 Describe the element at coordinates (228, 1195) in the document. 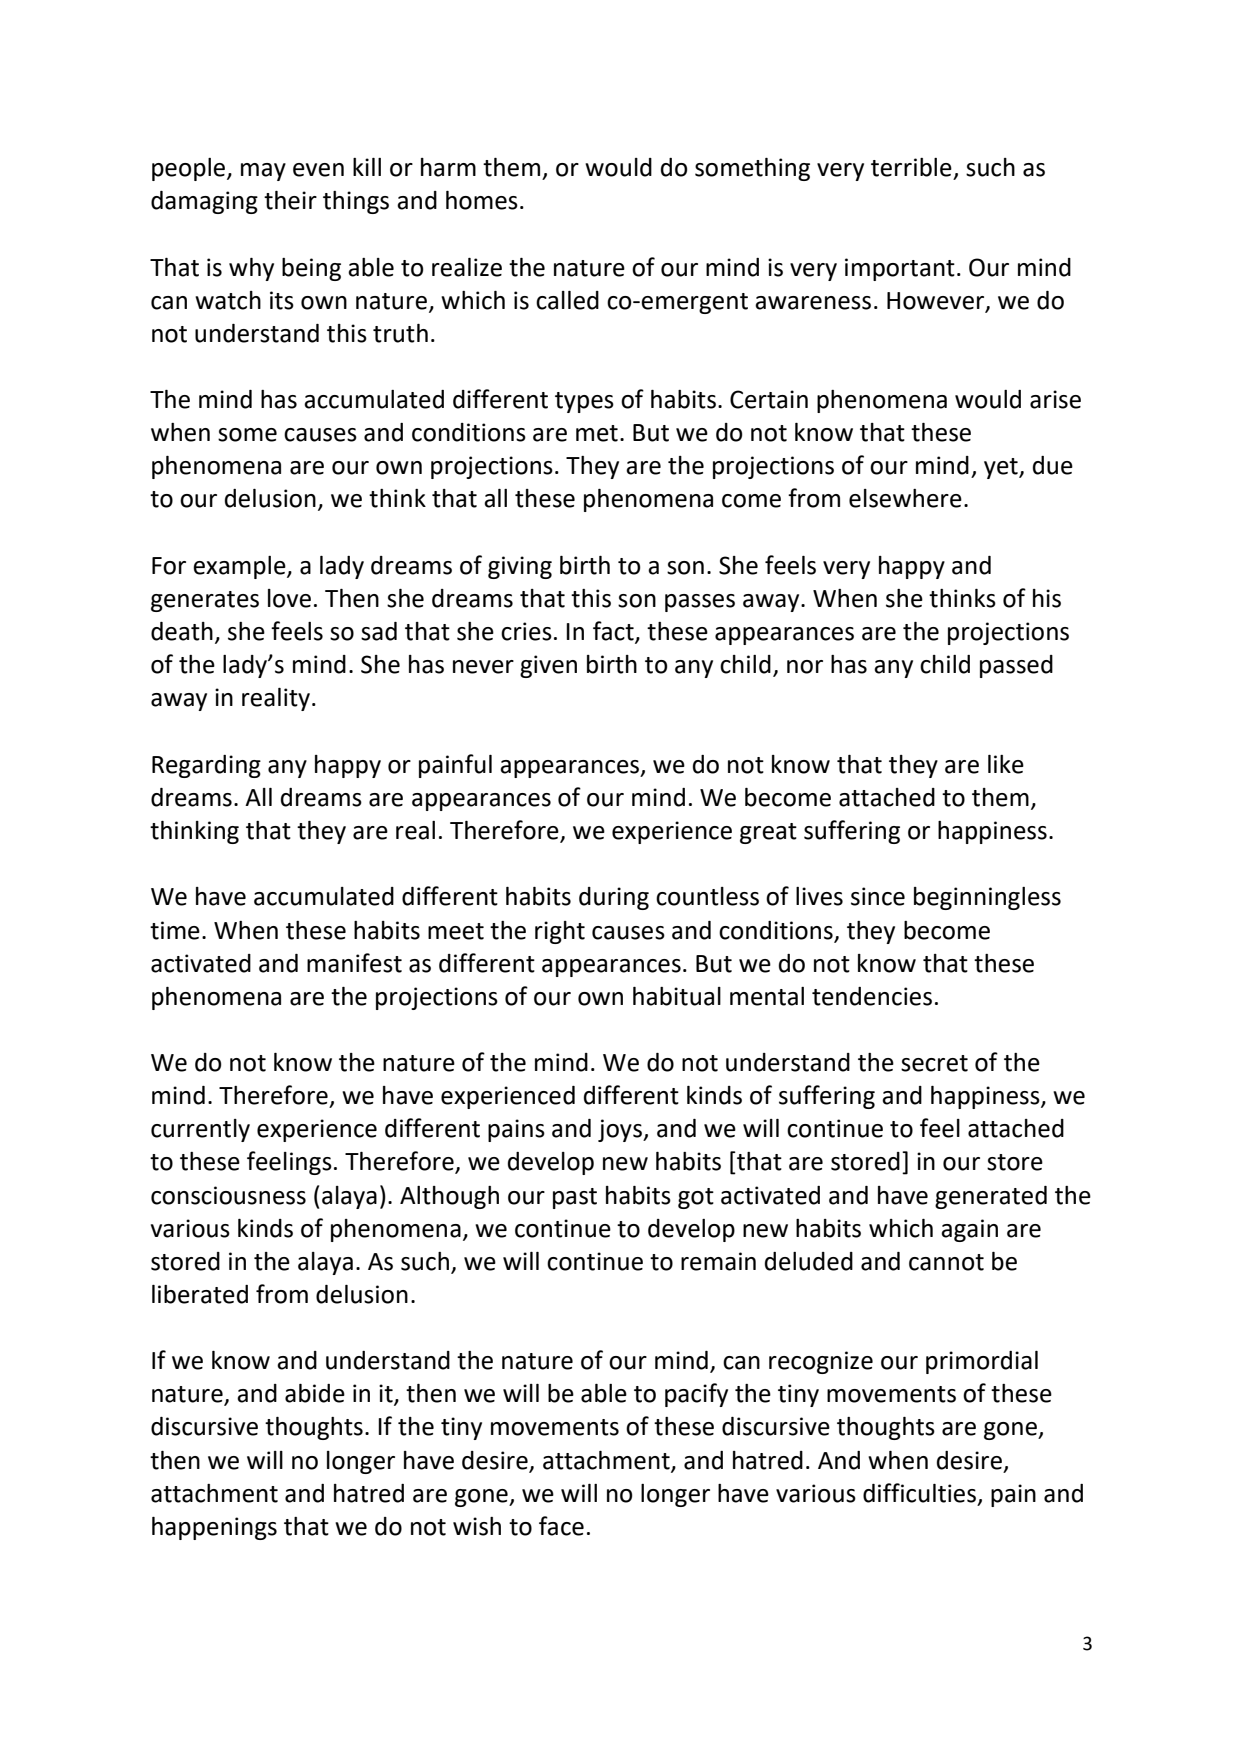

I see `consciousness` at that location.
